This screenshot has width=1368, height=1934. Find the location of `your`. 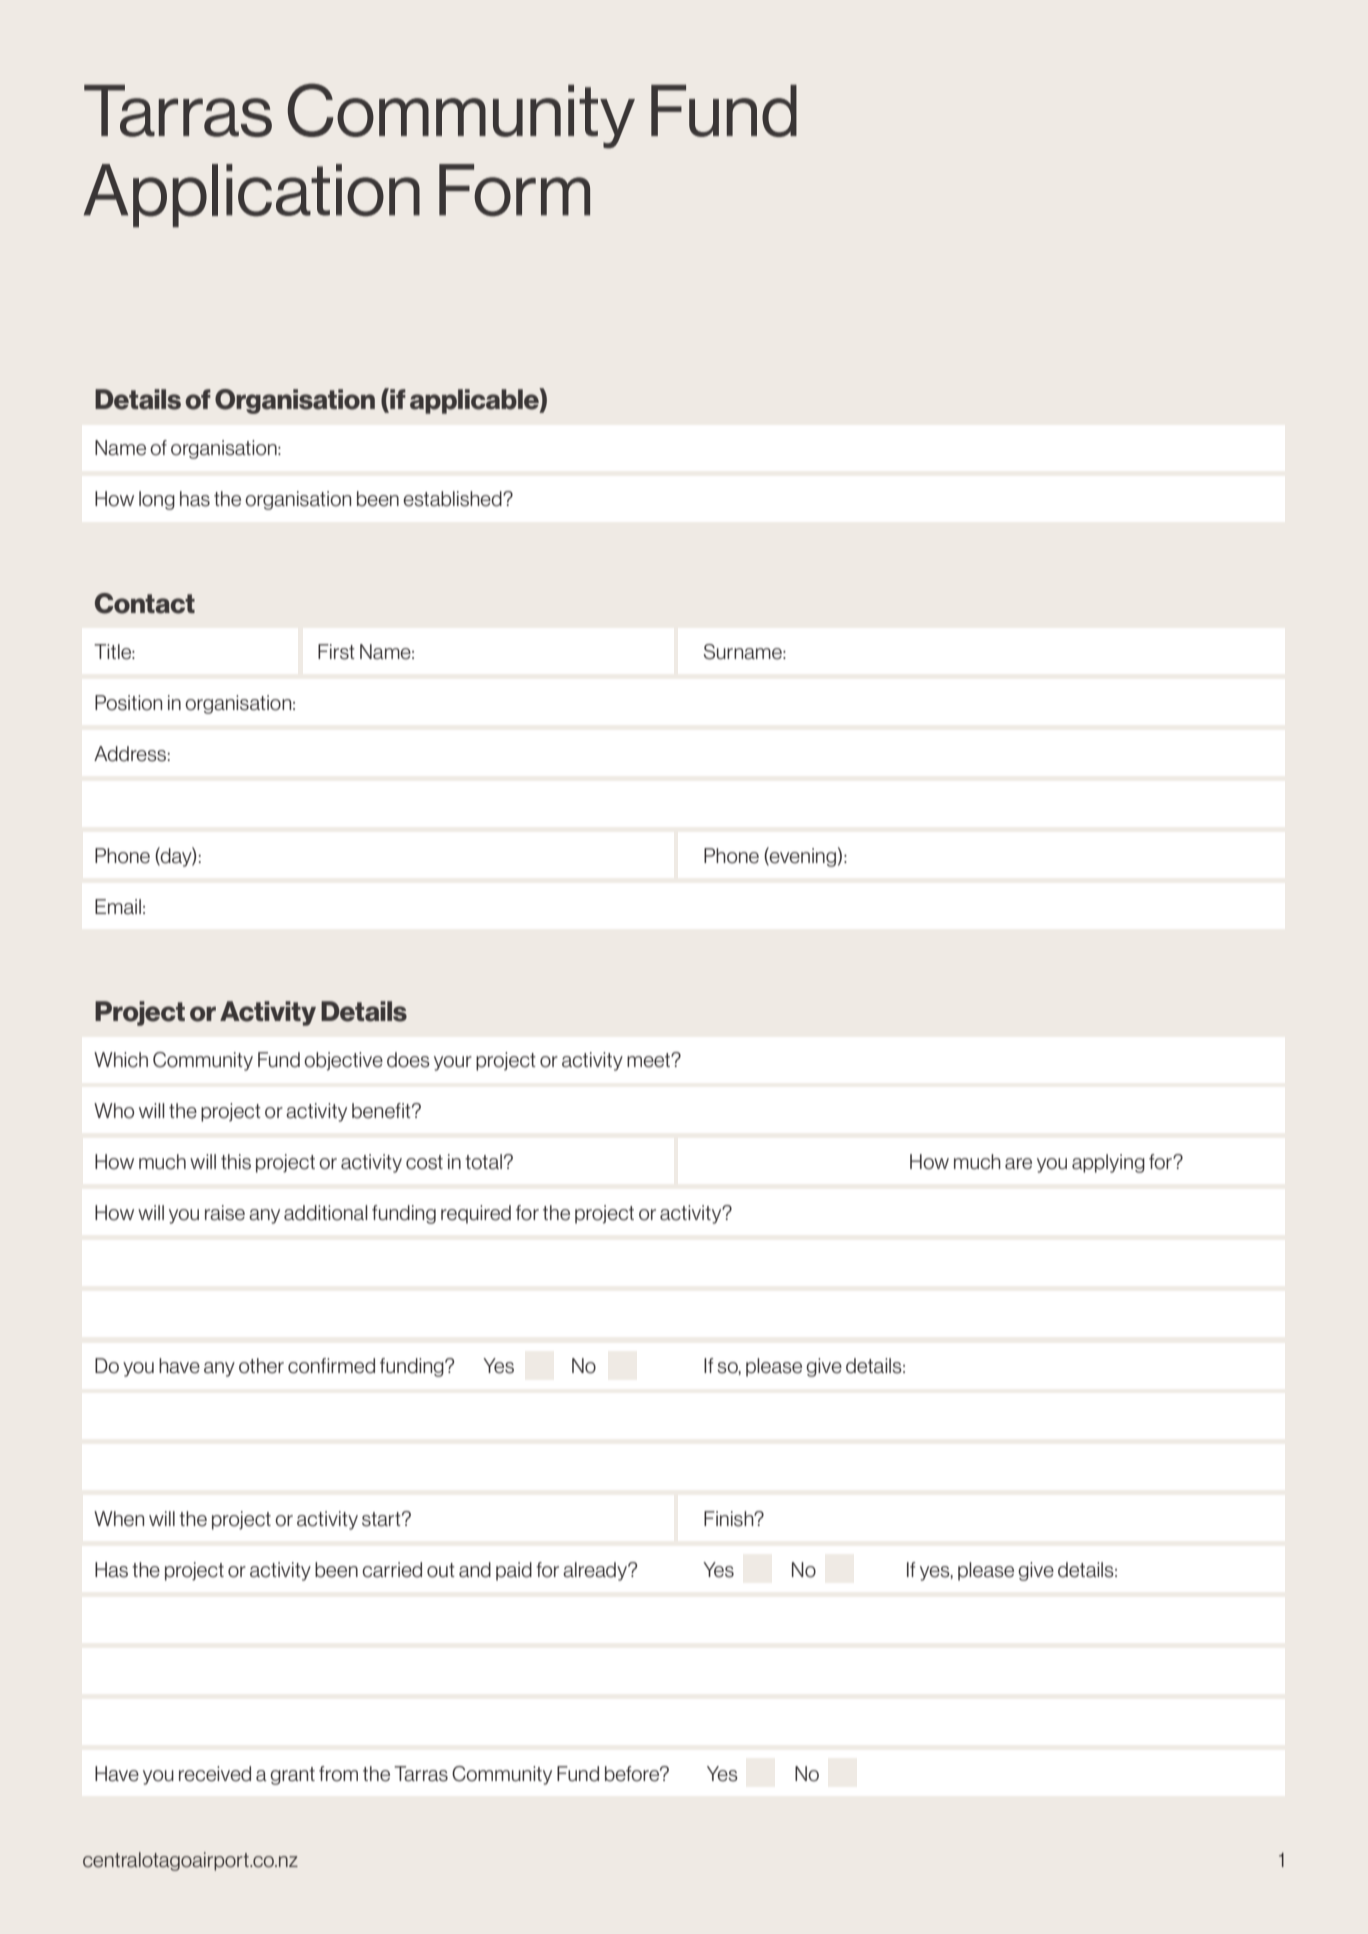

your is located at coordinates (453, 1063).
